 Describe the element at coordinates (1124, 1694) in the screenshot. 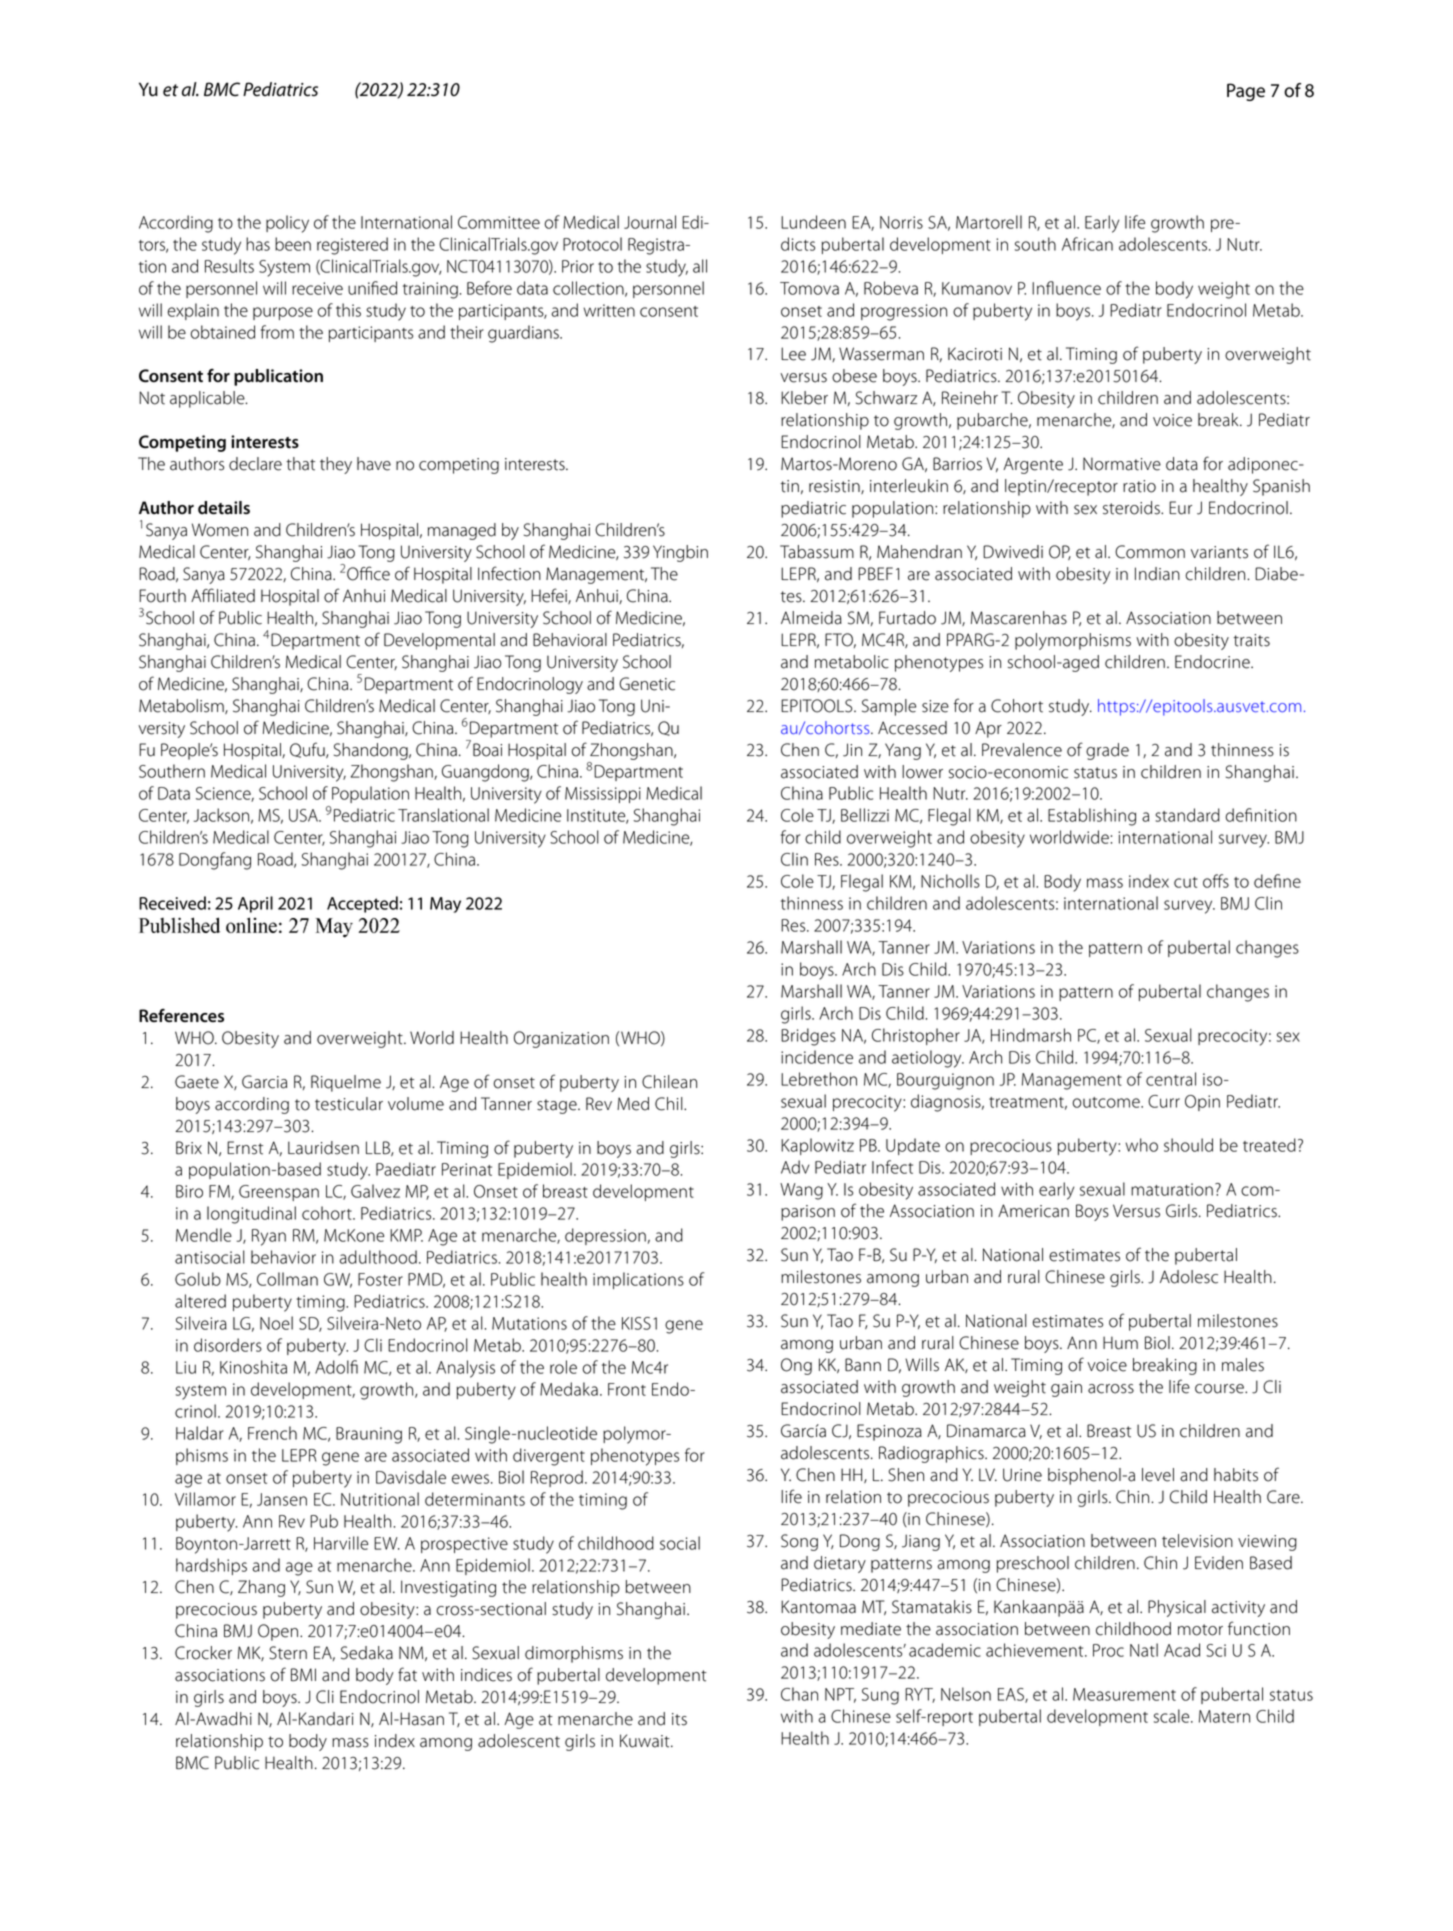

I see `Measurement` at that location.
